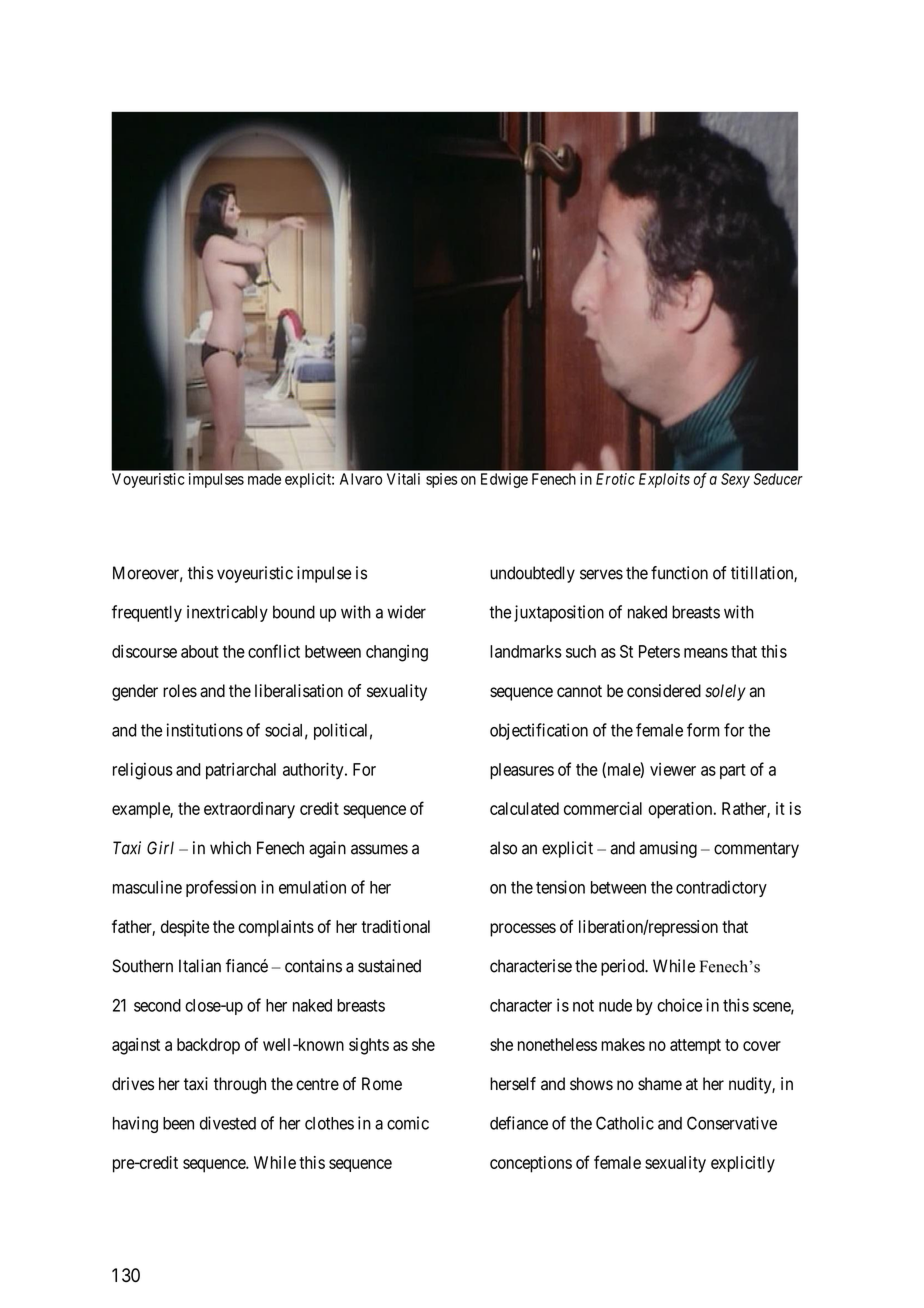 The height and width of the image is (1308, 924). What do you see at coordinates (673, 769) in the image?
I see `viewer` at bounding box center [673, 769].
